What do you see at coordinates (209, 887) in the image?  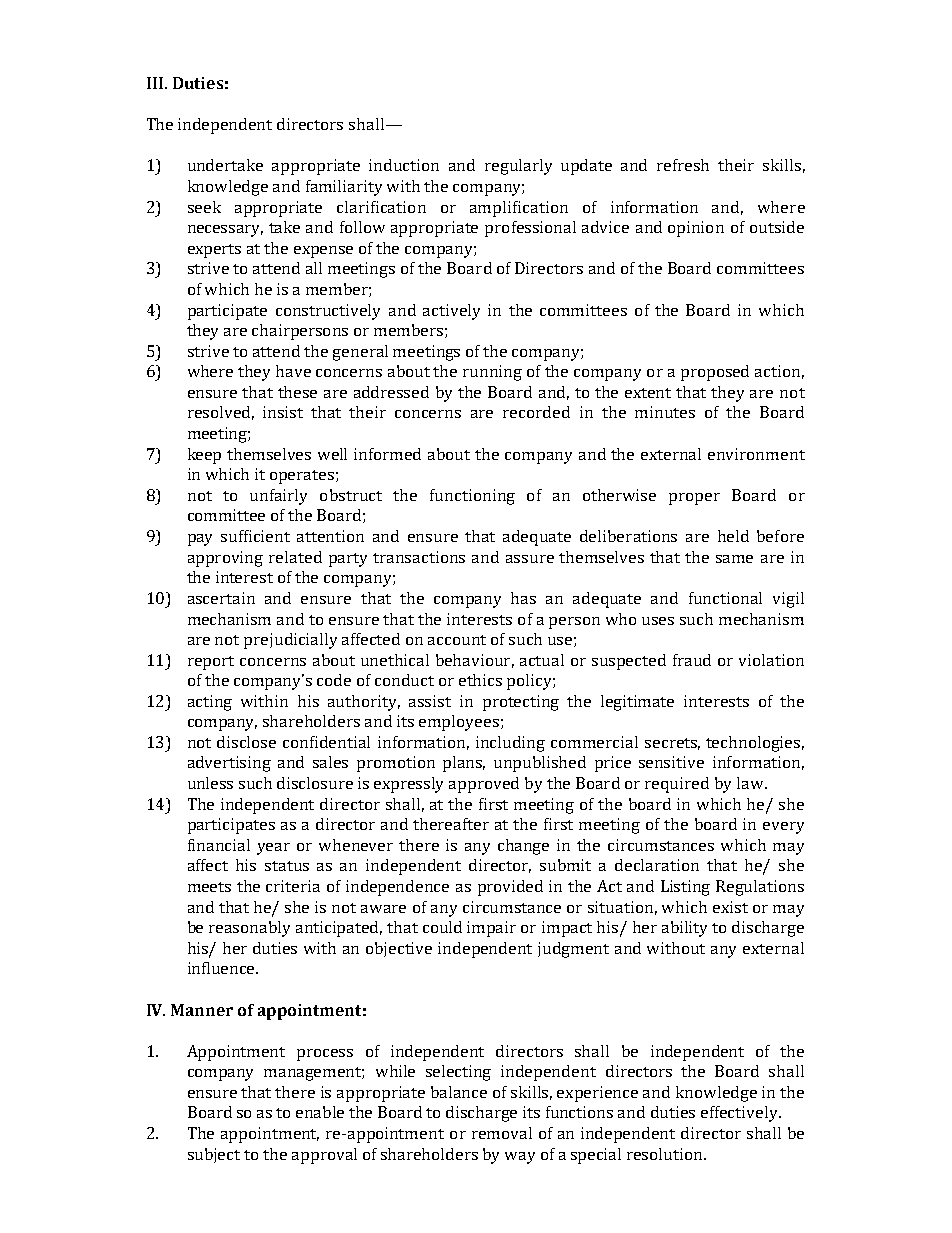 I see `meets` at bounding box center [209, 887].
